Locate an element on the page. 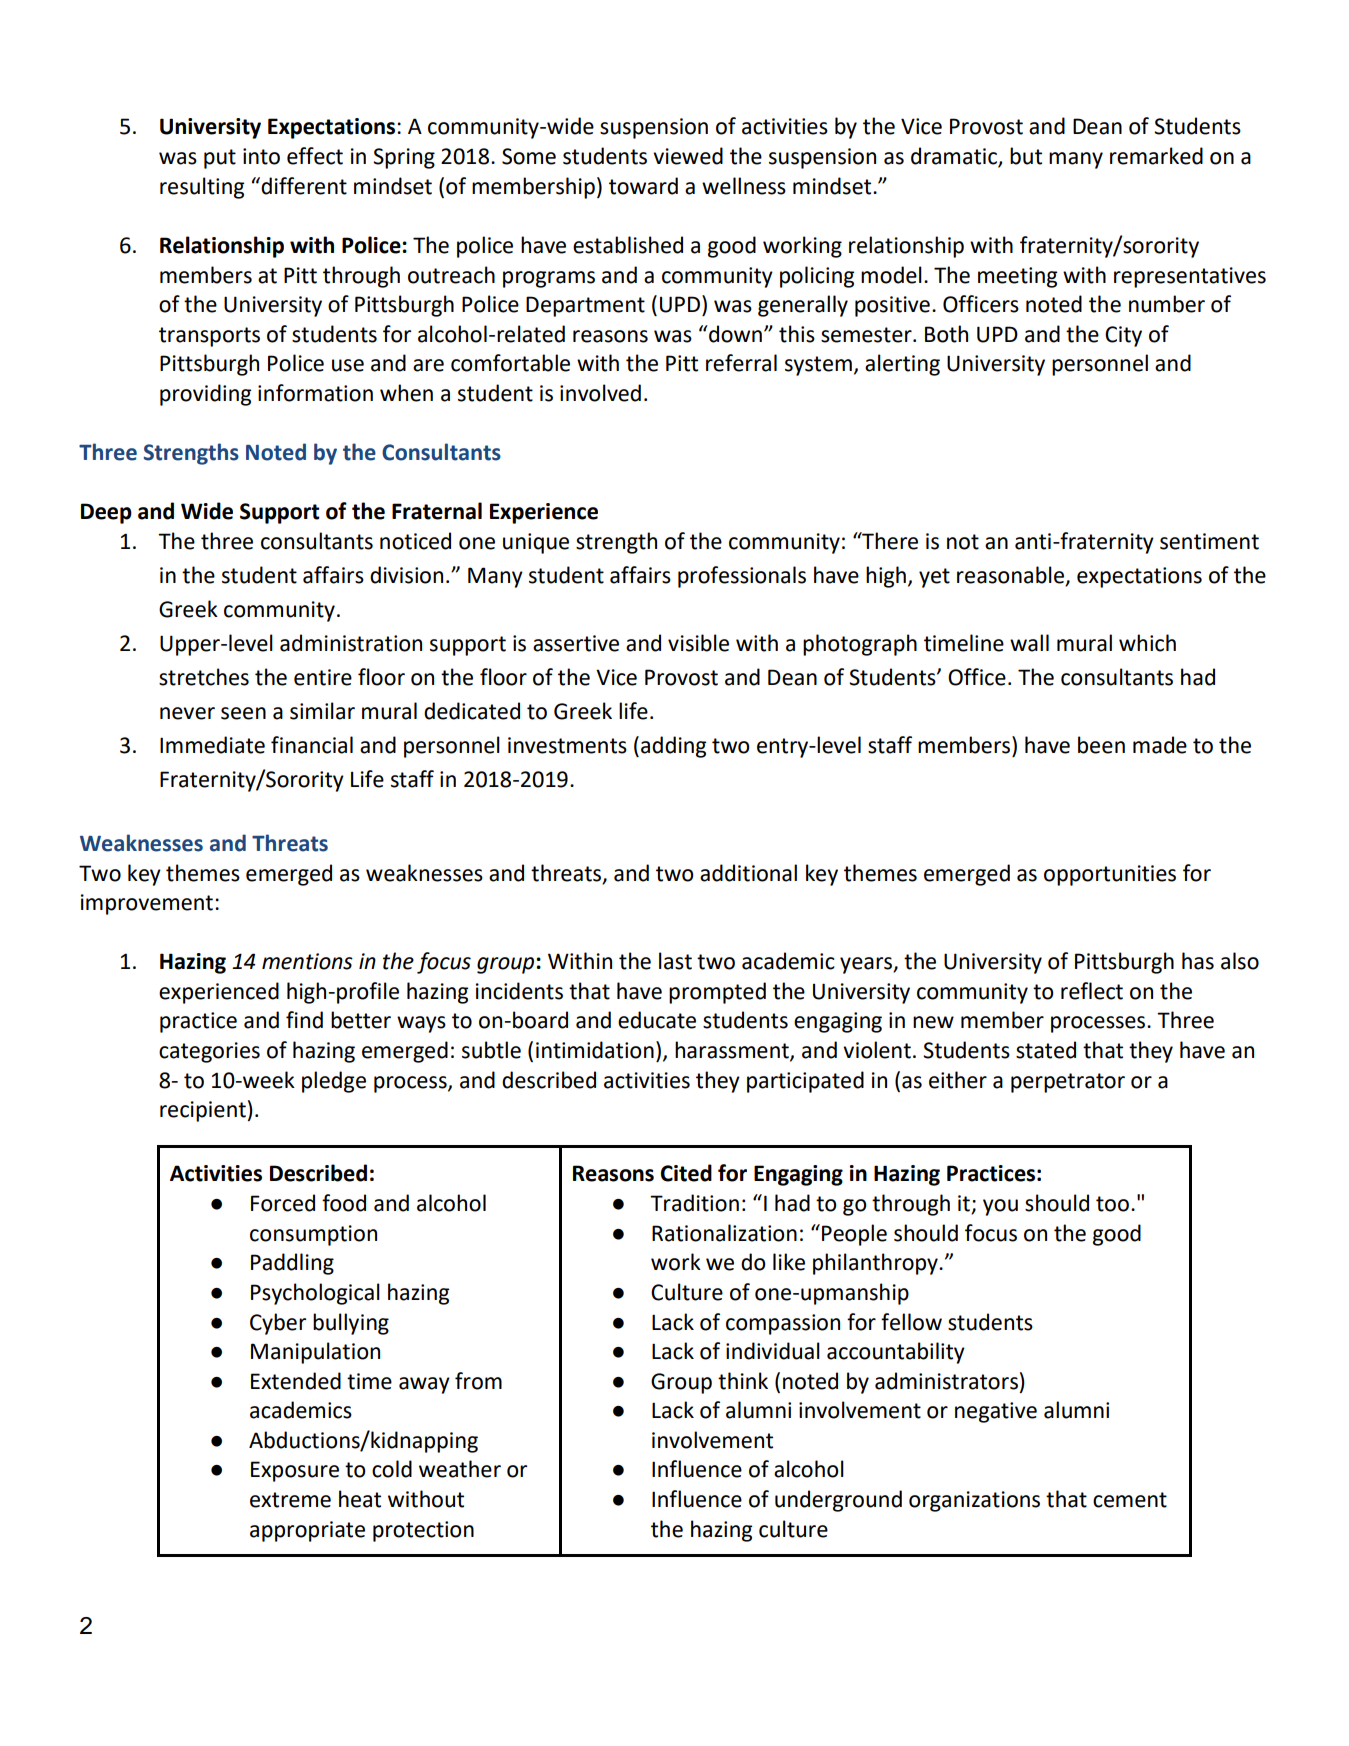  cement is located at coordinates (1130, 1500).
